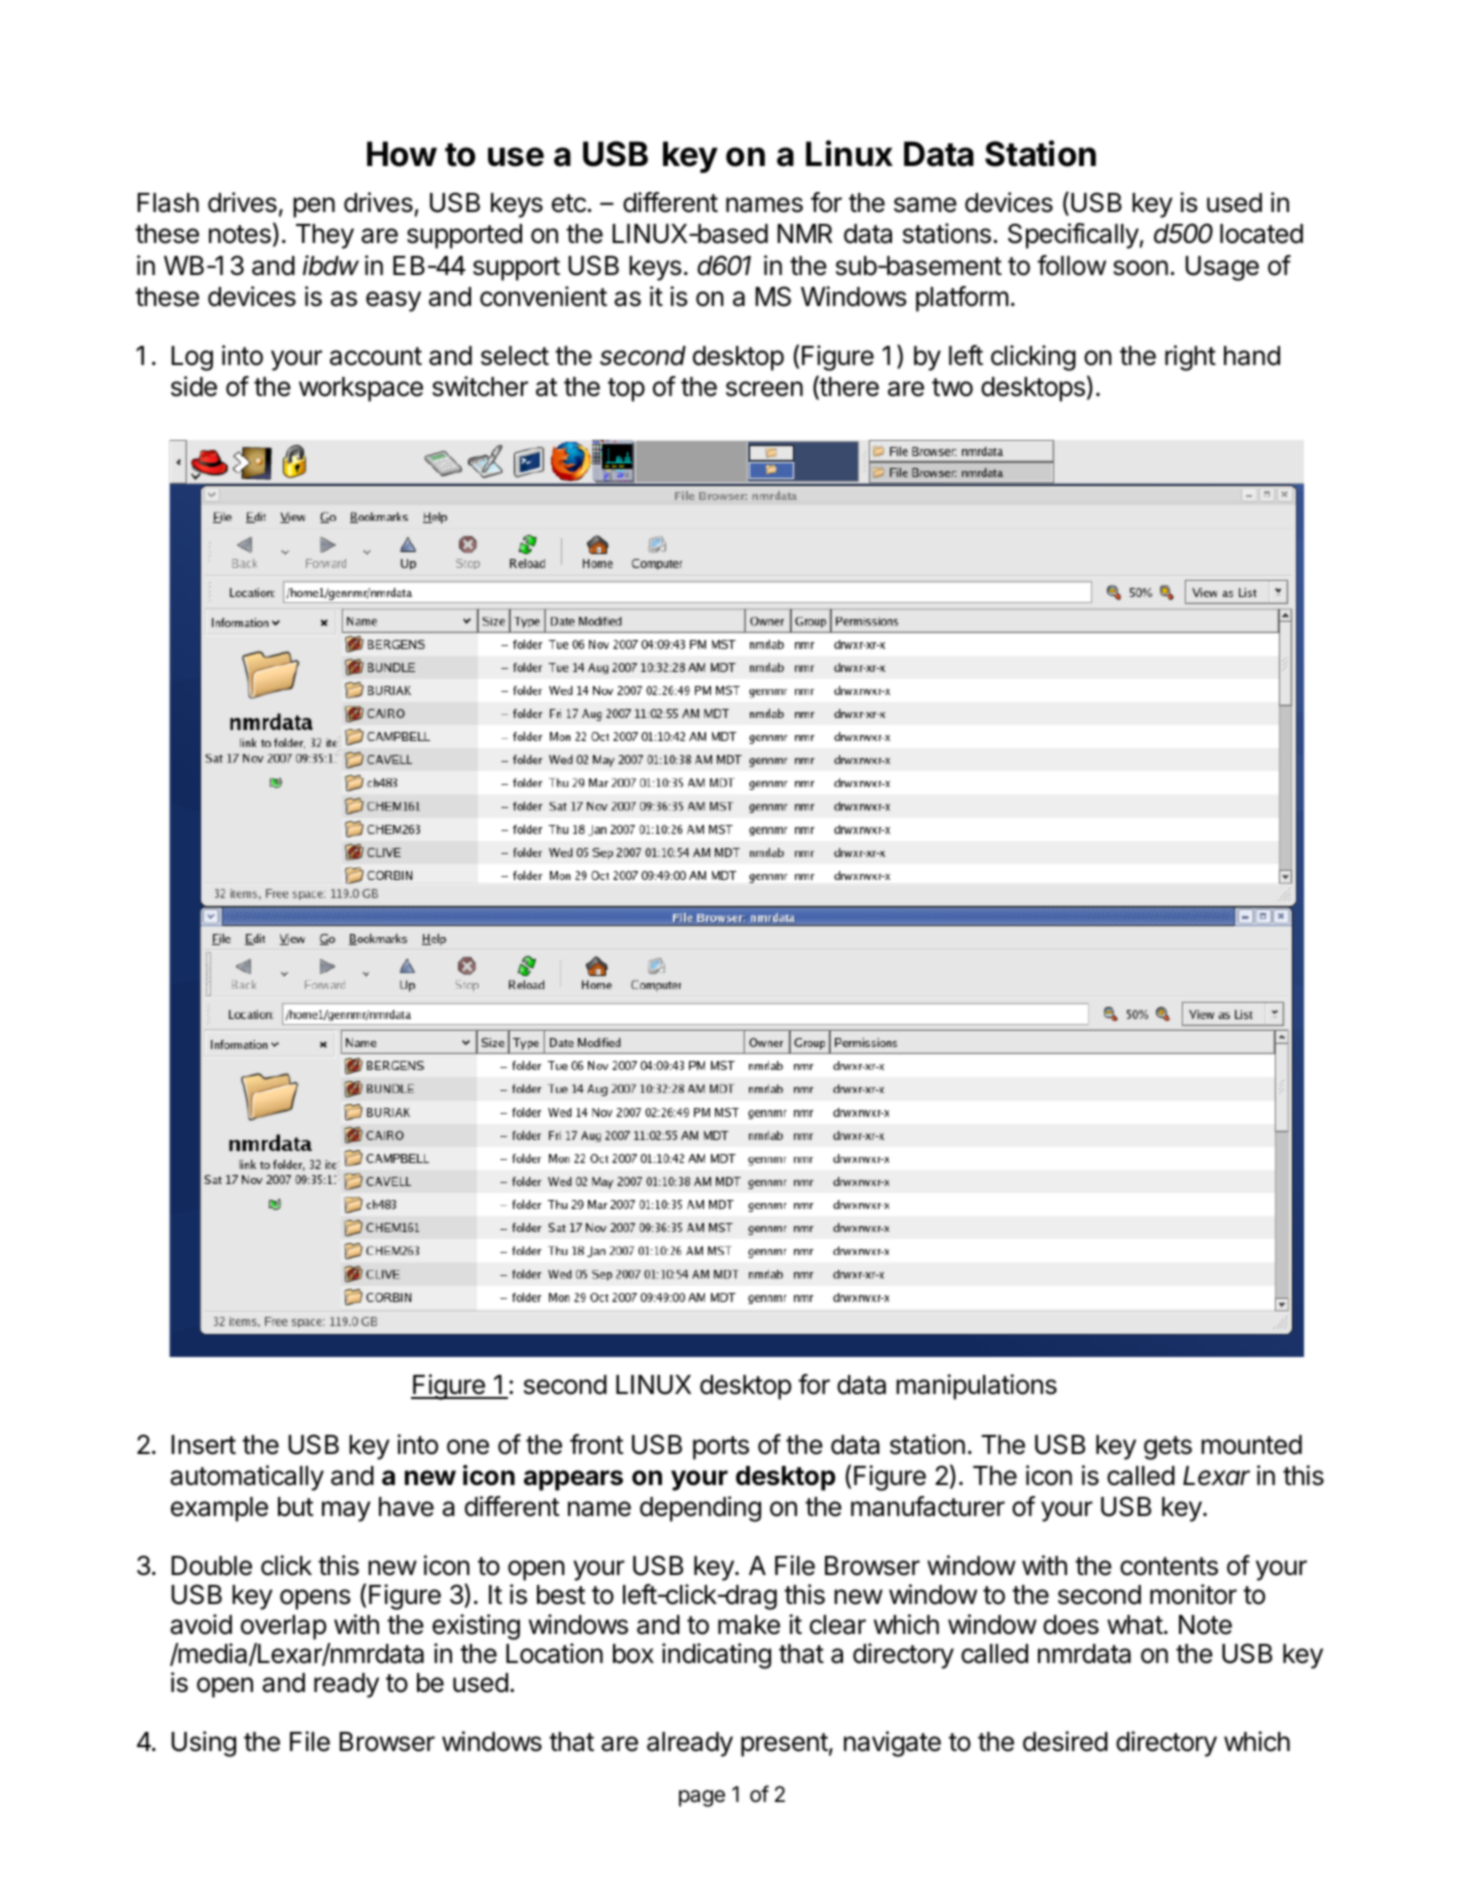 This screenshot has height=1893, width=1463. Describe the element at coordinates (203, 1744) in the screenshot. I see `Using` at that location.
